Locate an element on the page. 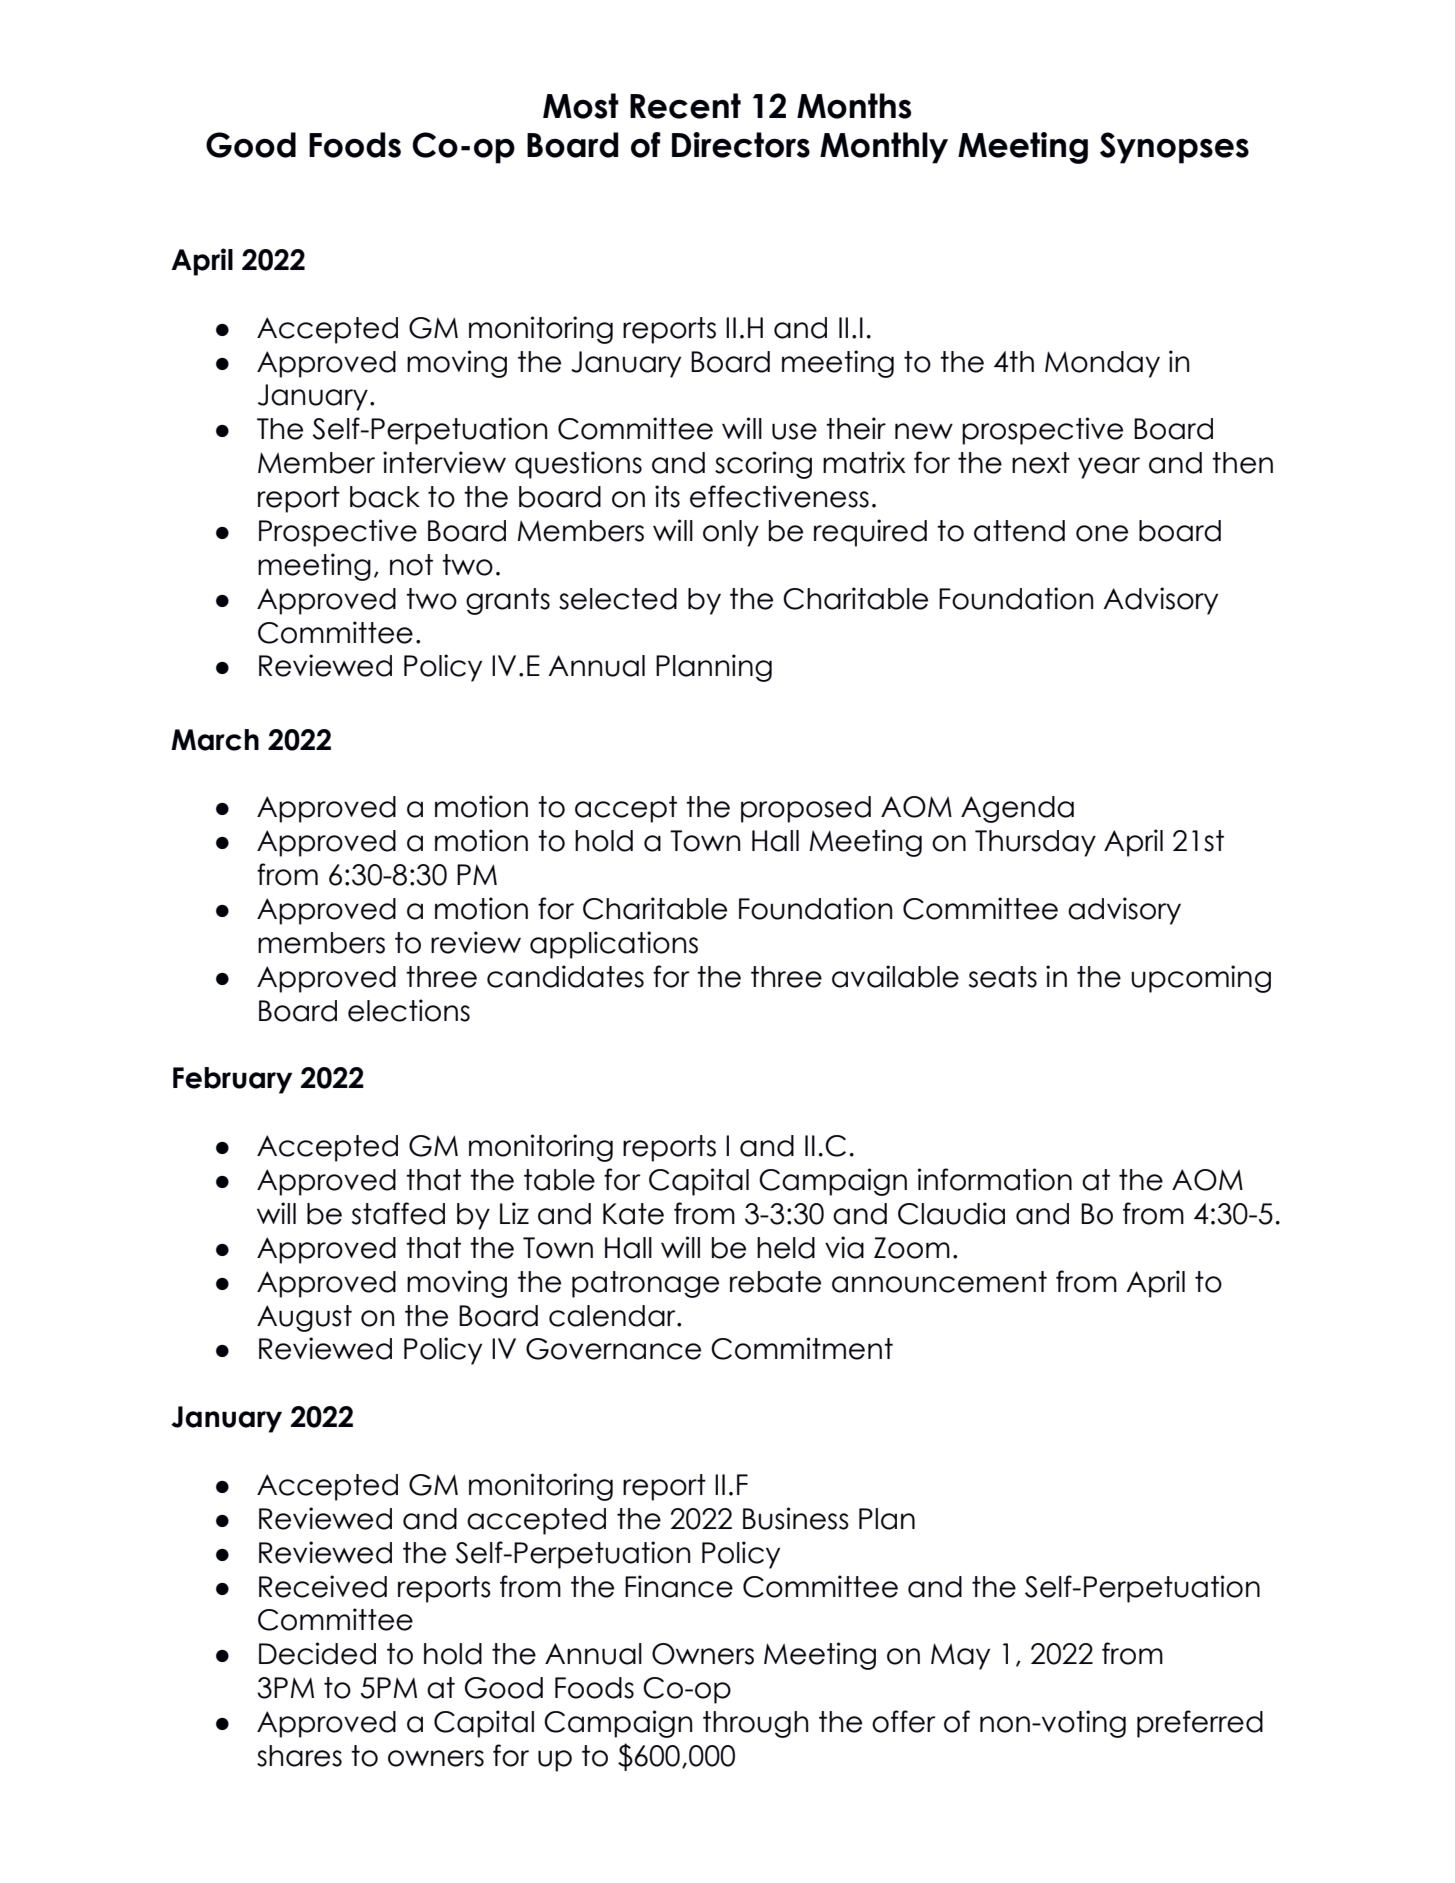  selected is located at coordinates (618, 599).
